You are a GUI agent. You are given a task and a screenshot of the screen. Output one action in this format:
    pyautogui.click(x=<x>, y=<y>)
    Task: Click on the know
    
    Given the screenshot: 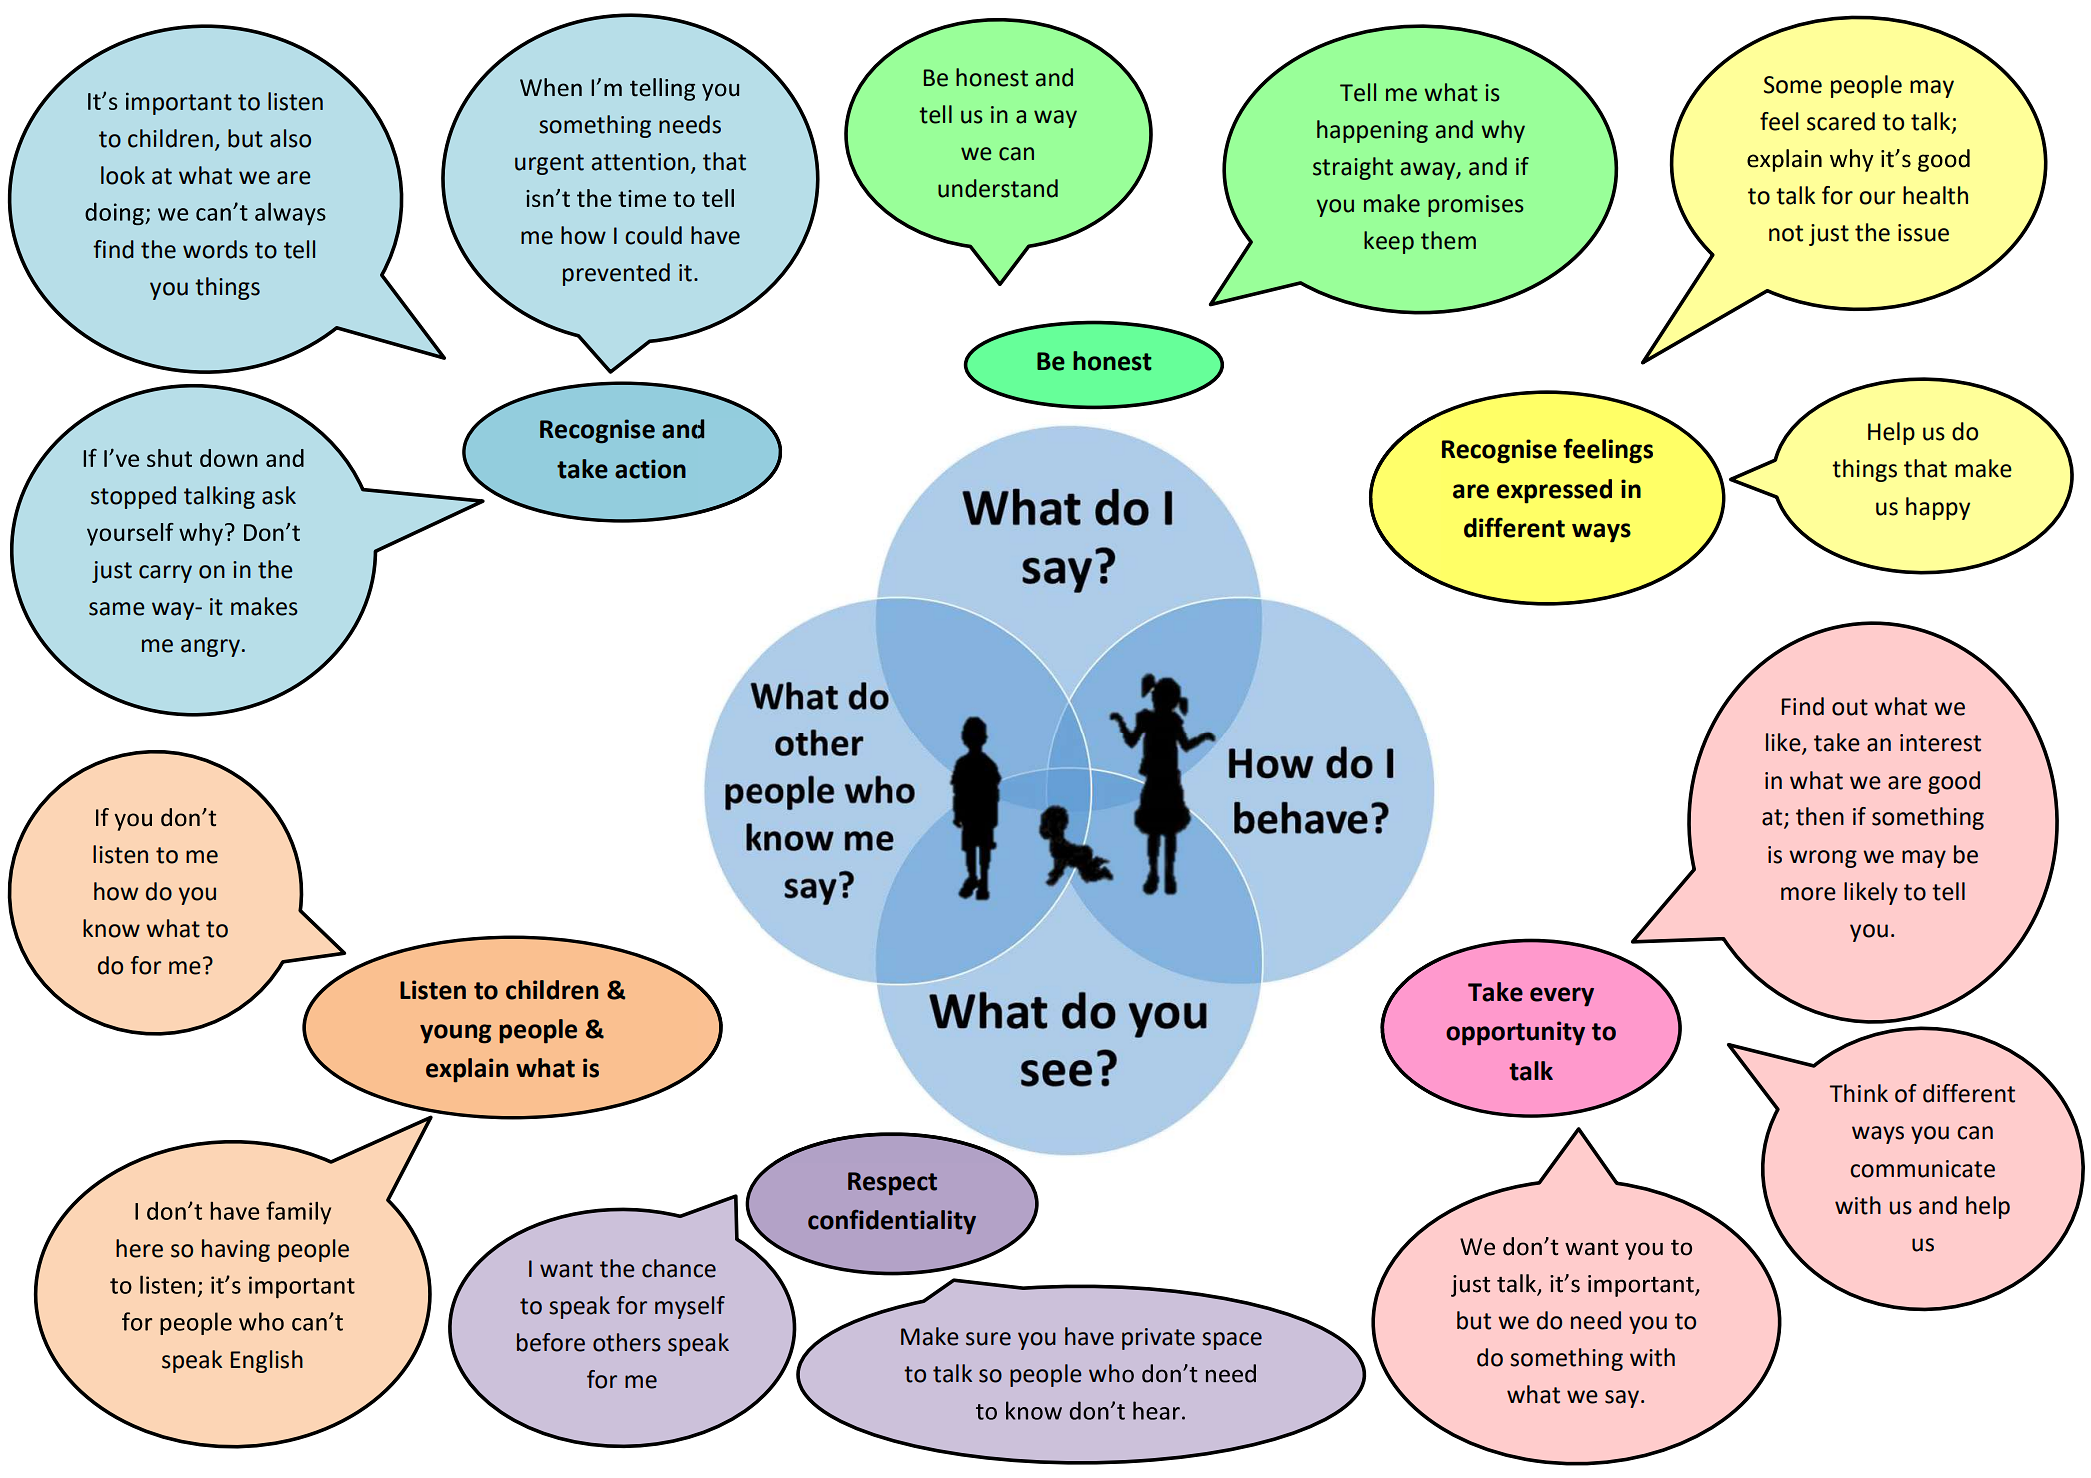 What is the action you would take?
    pyautogui.click(x=111, y=928)
